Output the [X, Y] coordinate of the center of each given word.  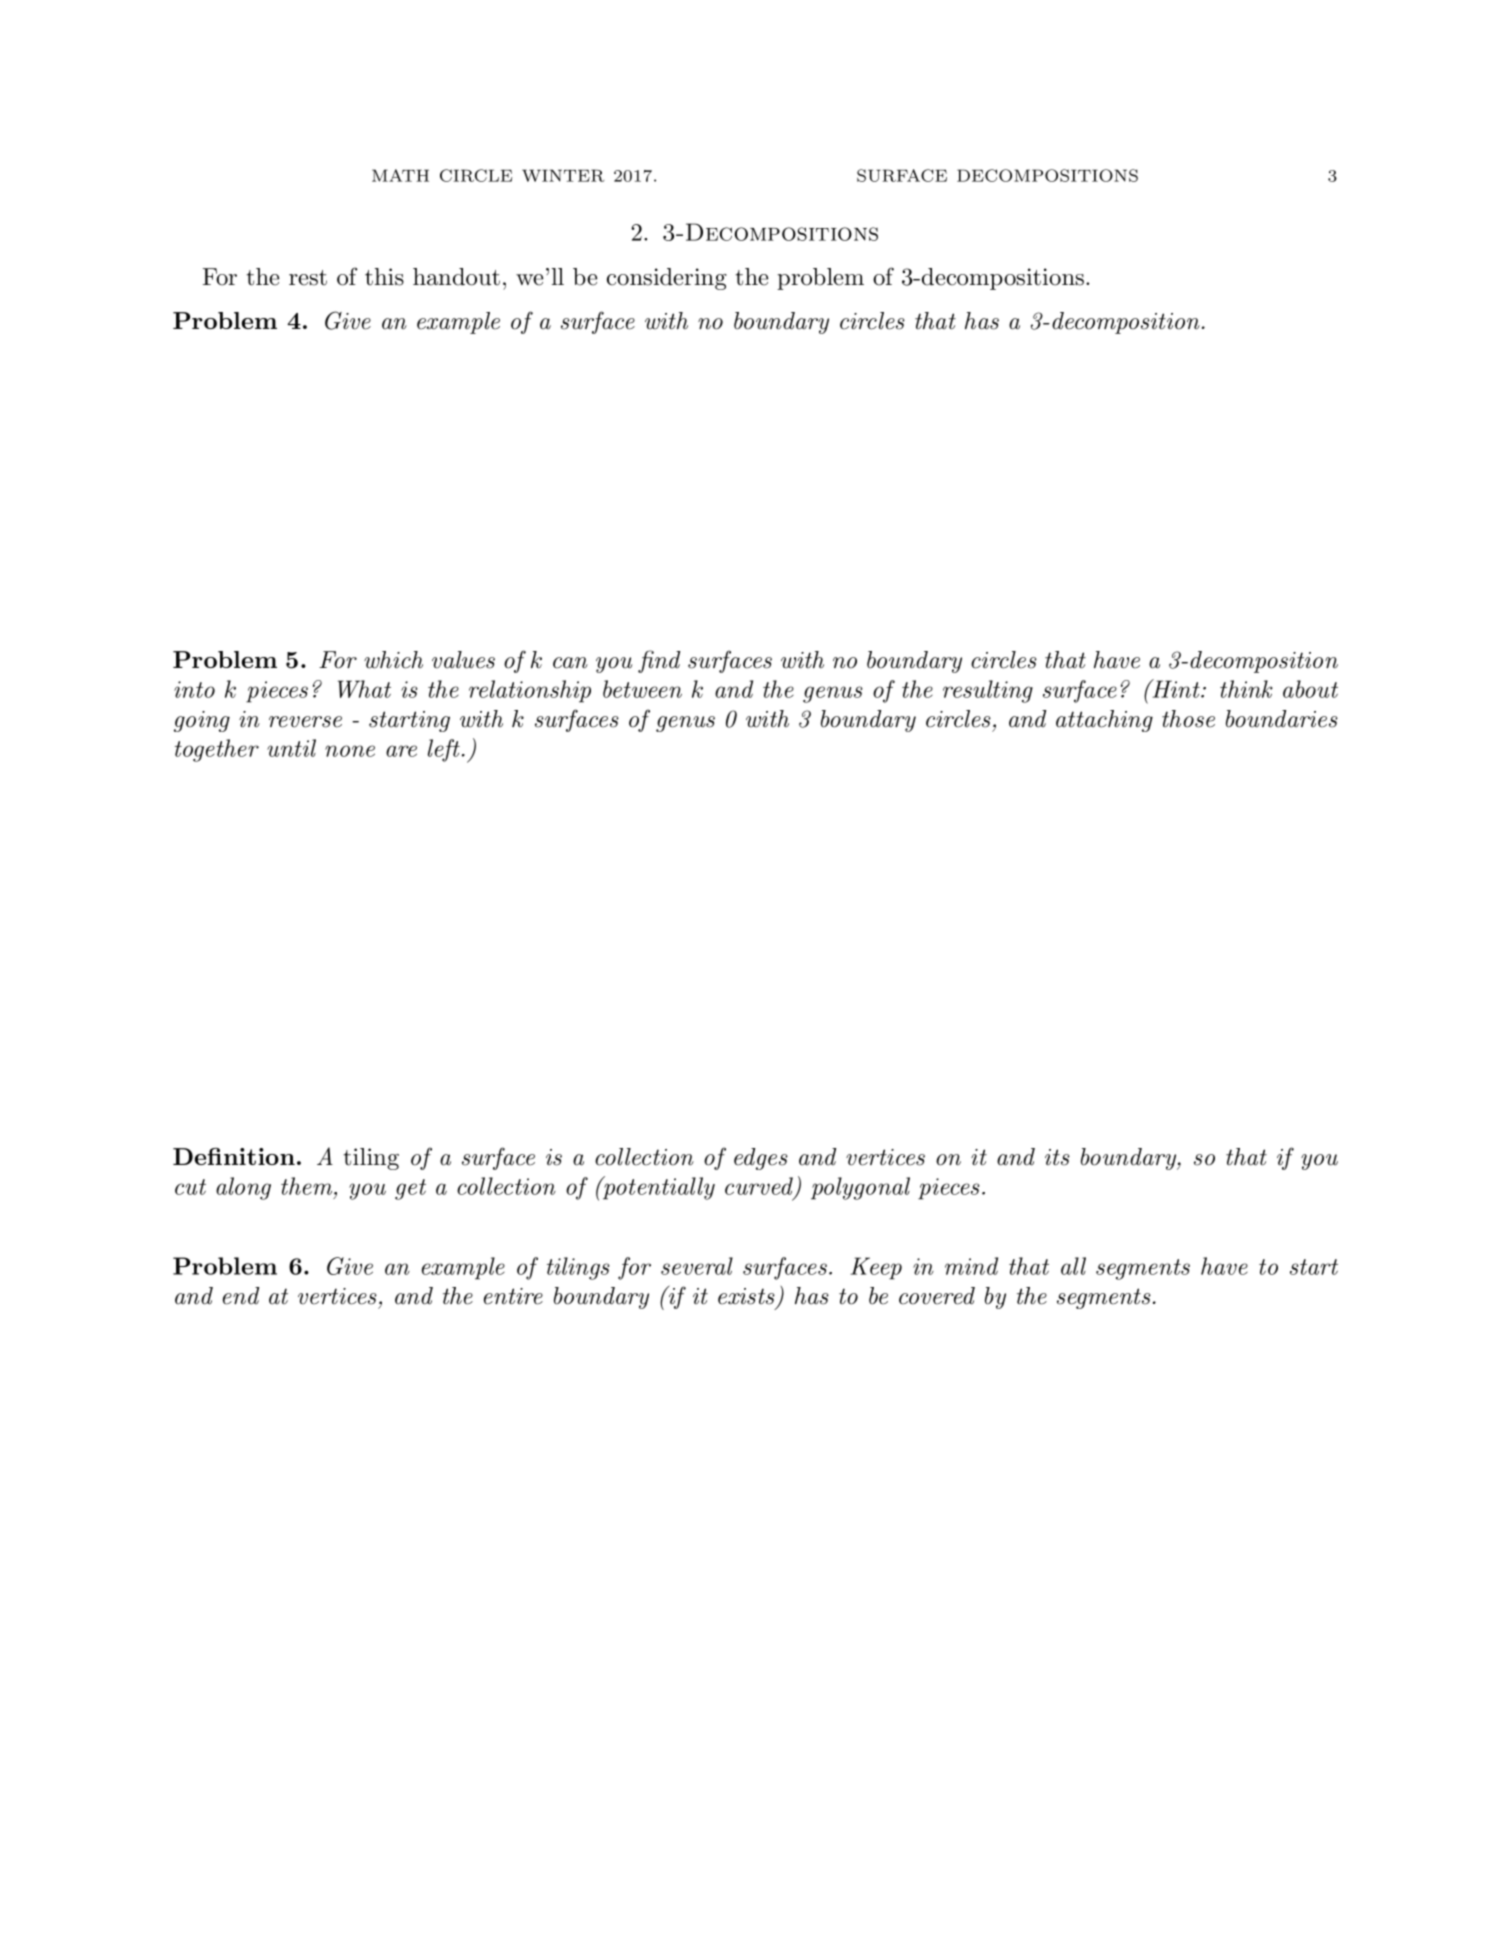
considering [667, 279]
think [1246, 689]
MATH [400, 175]
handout [456, 277]
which [393, 660]
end [241, 1296]
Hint [1176, 688]
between [642, 689]
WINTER [563, 175]
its [1057, 1157]
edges [761, 1159]
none [350, 751]
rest [308, 278]
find [659, 661]
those [1188, 719]
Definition [234, 1156]
